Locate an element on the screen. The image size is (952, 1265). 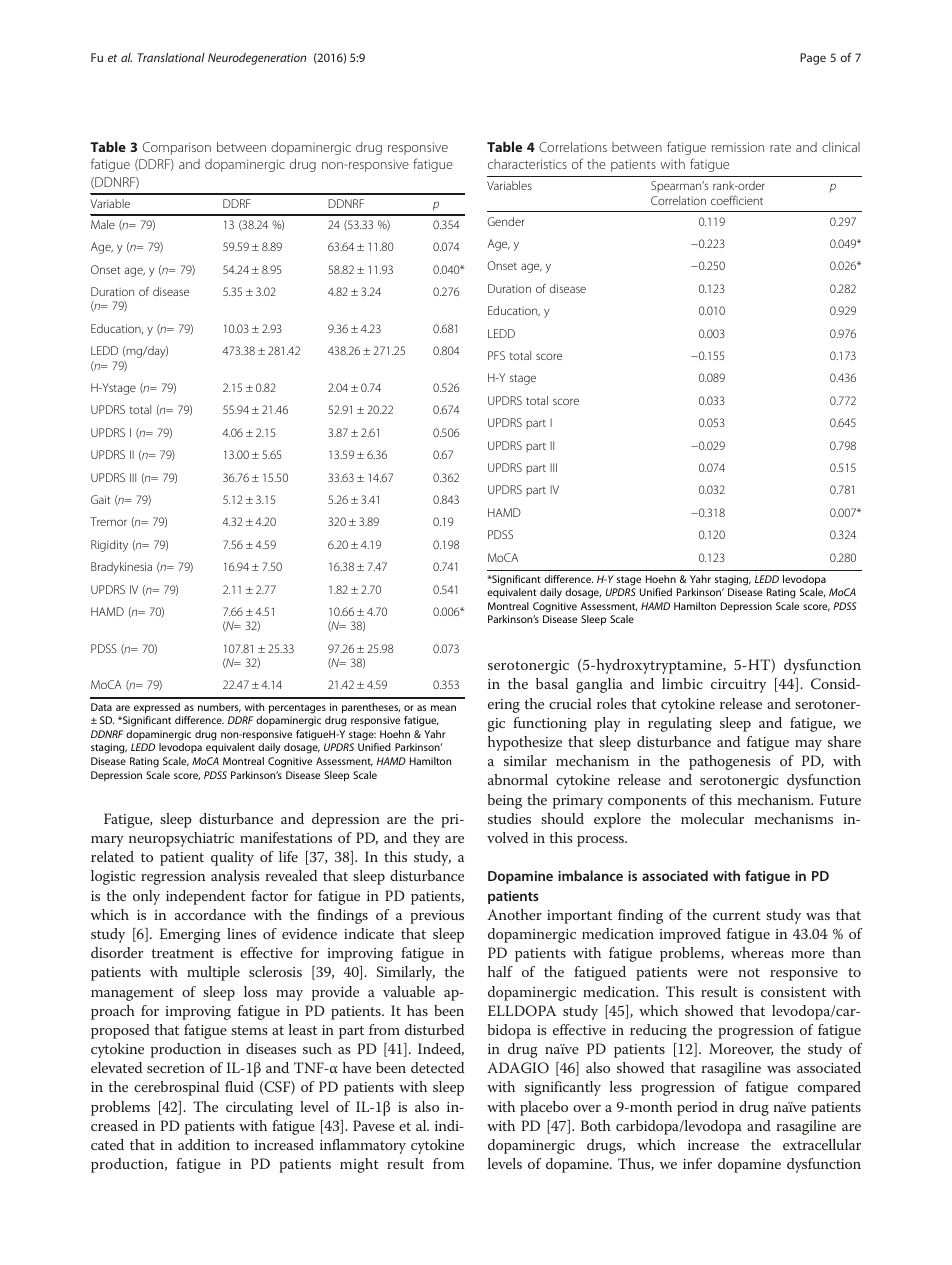
Emerging is located at coordinates (190, 935).
